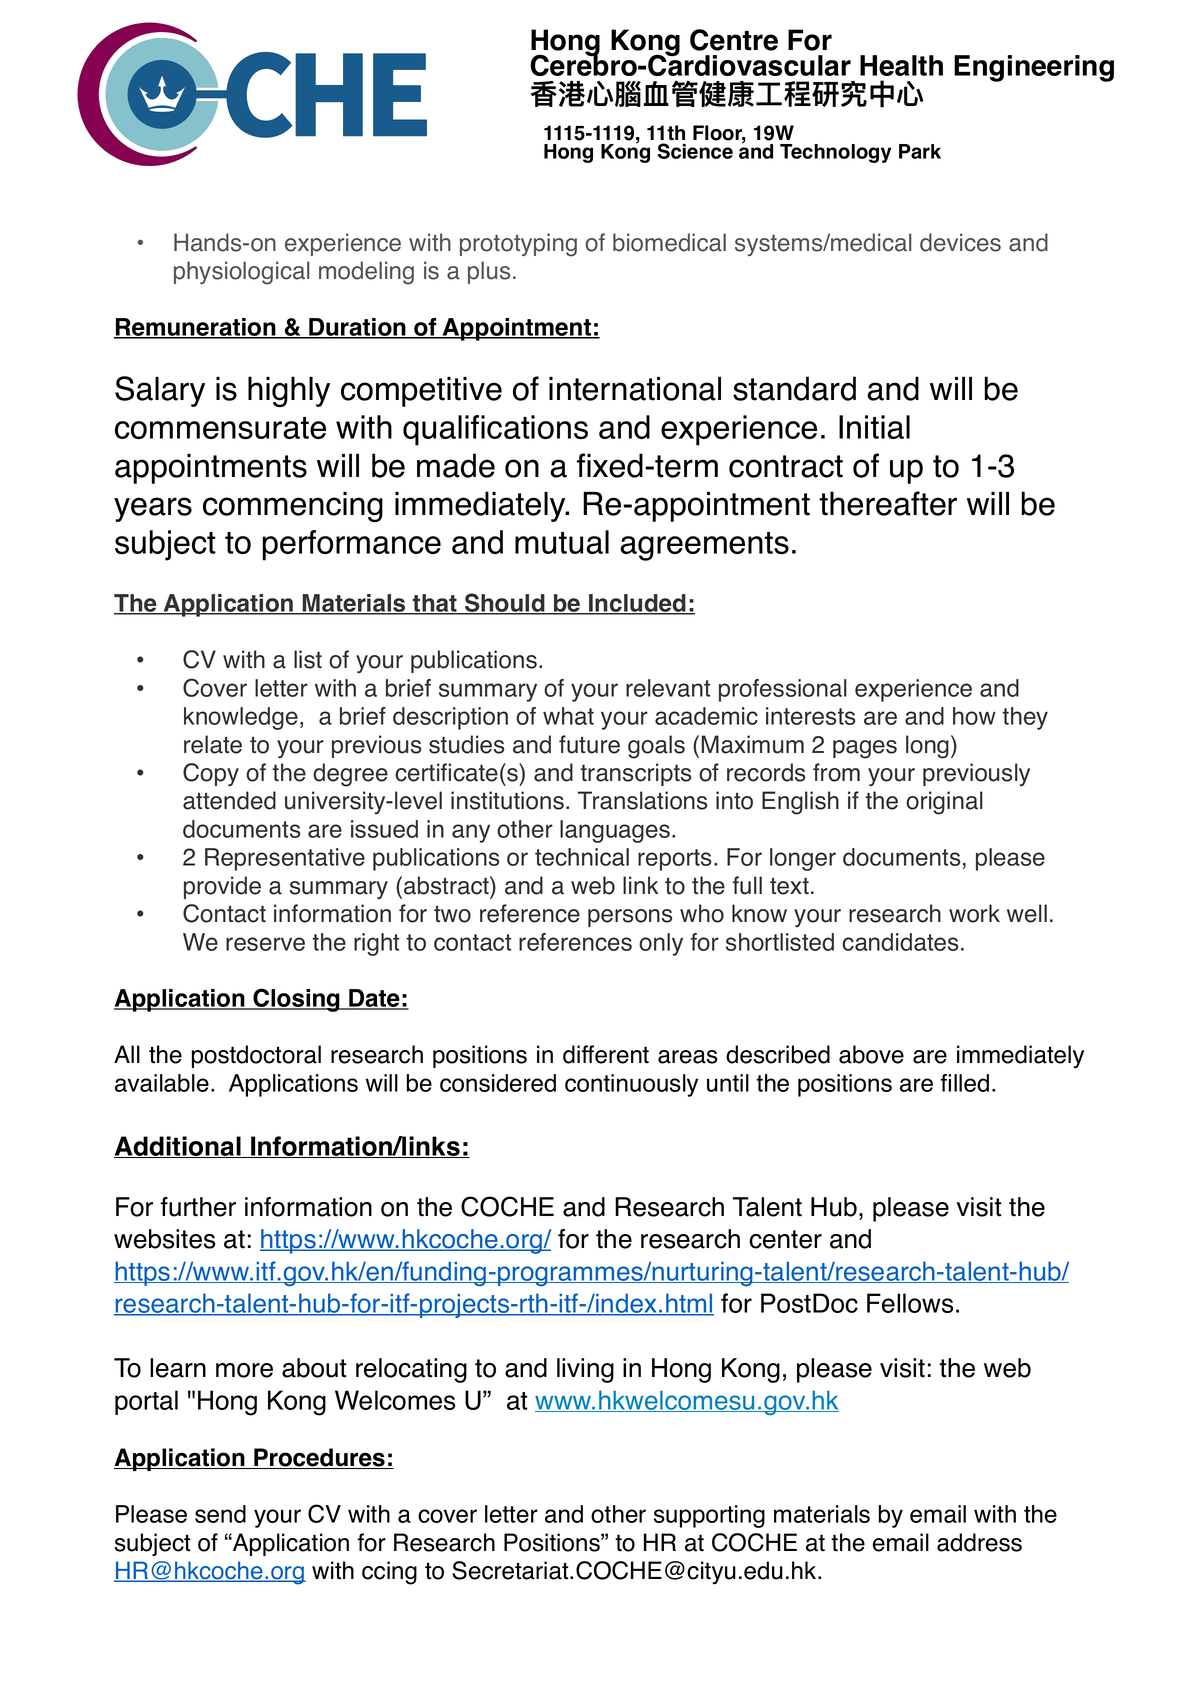 The height and width of the image is (1697, 1199). What do you see at coordinates (241, 273) in the image?
I see `physiological` at bounding box center [241, 273].
